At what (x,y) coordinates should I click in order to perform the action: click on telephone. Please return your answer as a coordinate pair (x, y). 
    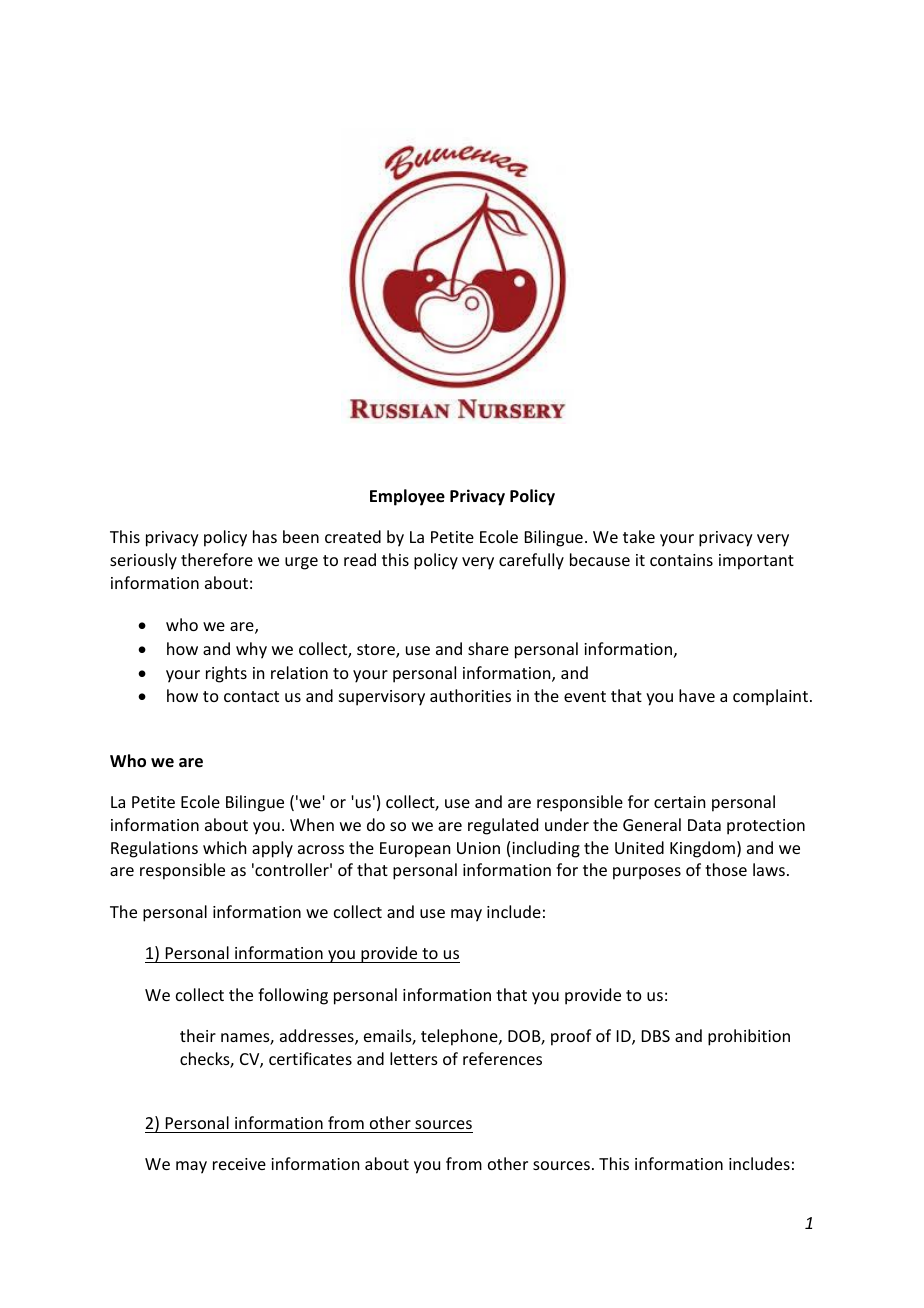
    Looking at the image, I should click on (460, 1037).
